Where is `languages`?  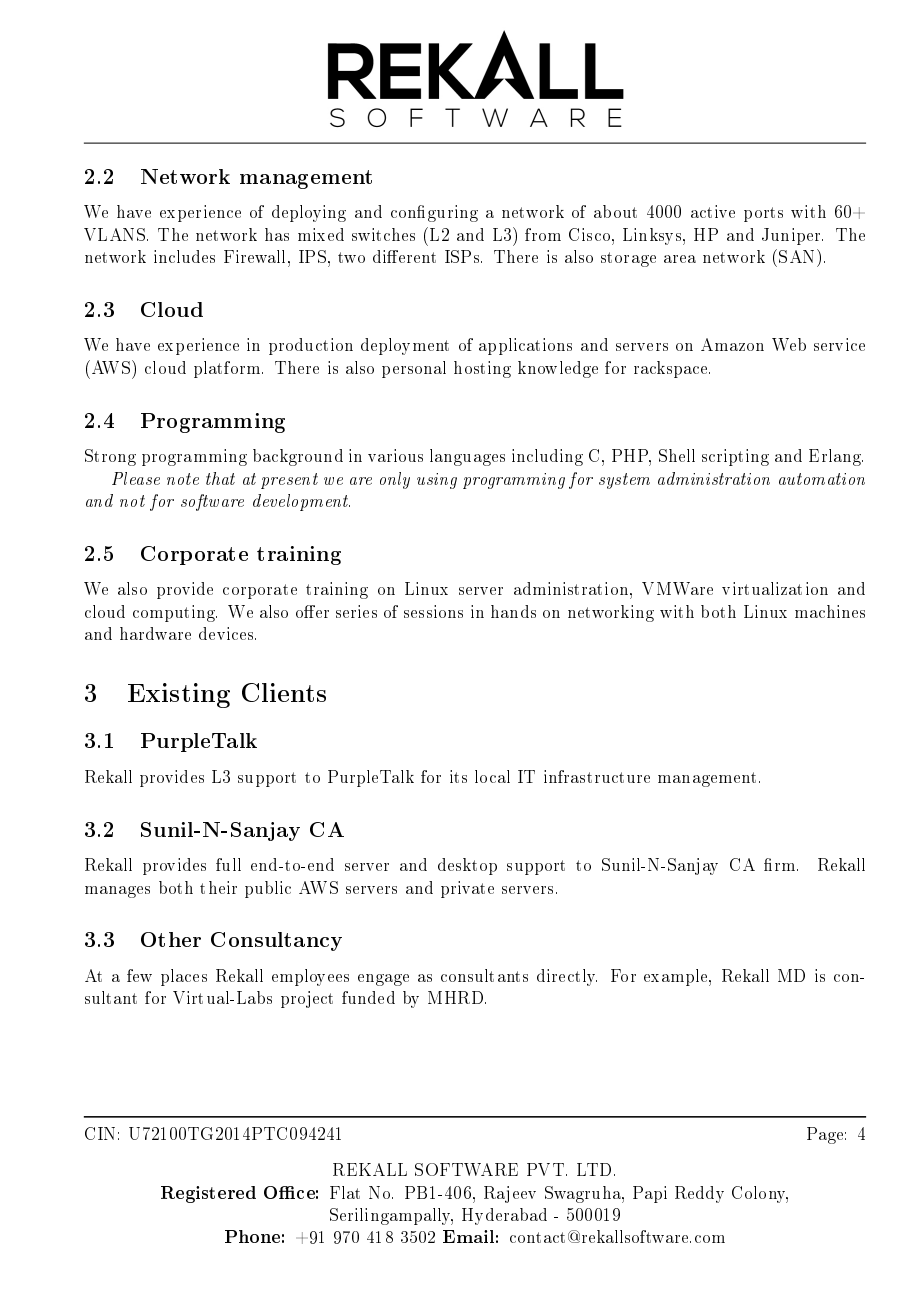
languages is located at coordinates (467, 457).
